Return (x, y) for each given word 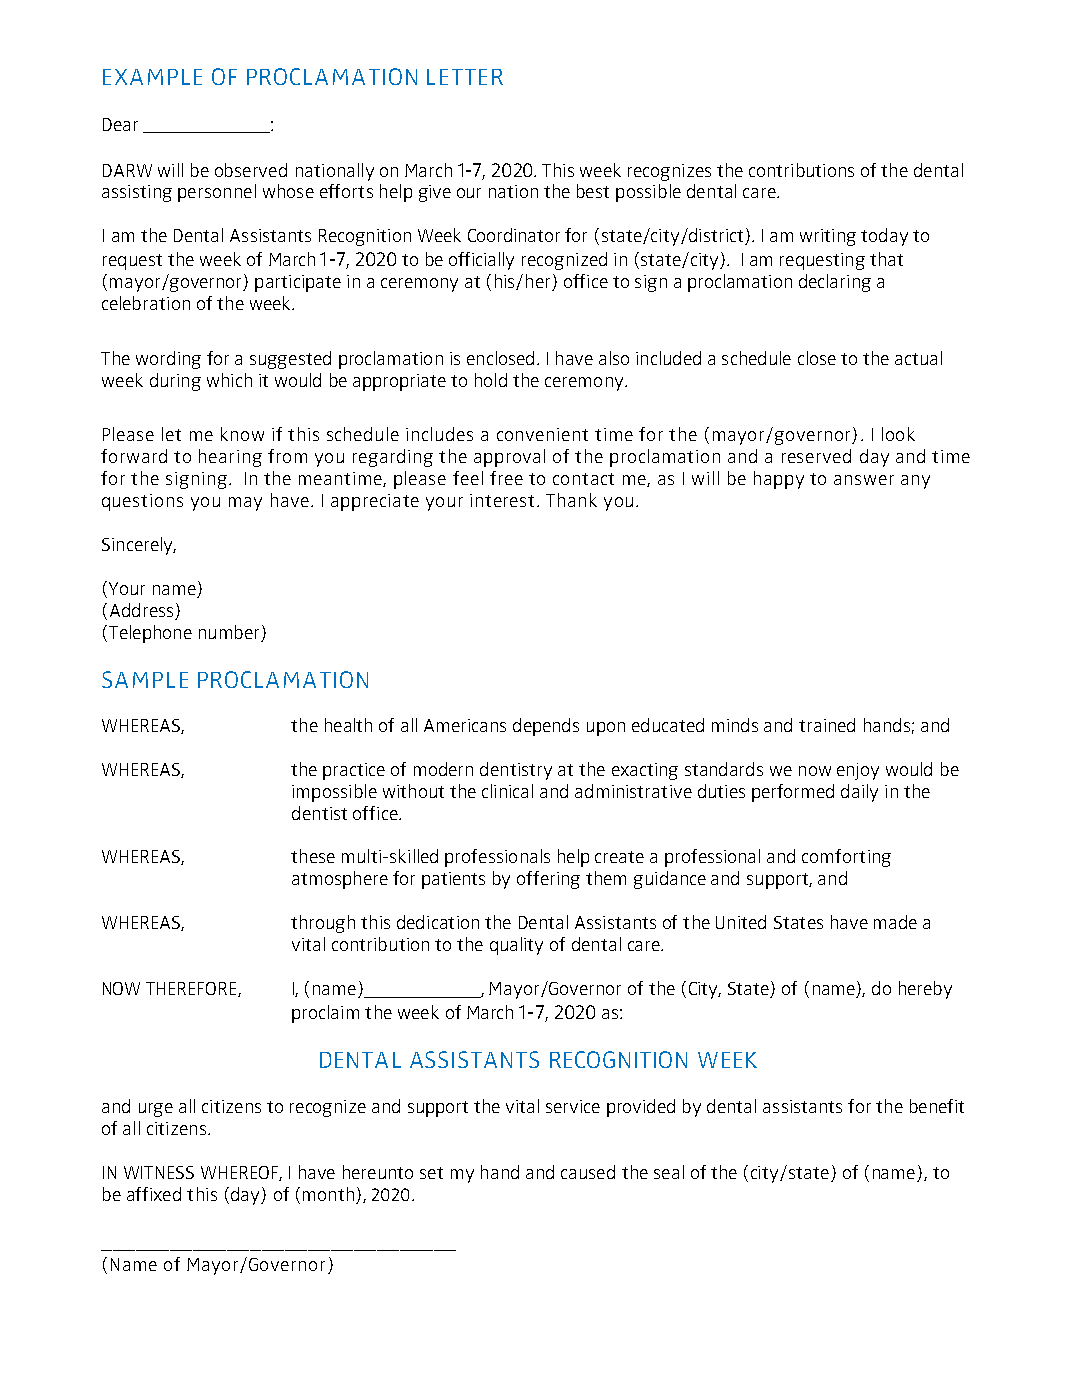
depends (546, 727)
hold (491, 380)
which (229, 380)
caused (588, 1172)
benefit (937, 1106)
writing (828, 237)
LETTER (465, 77)
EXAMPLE (152, 77)
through (323, 924)
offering (548, 880)
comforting (846, 858)
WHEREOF (240, 1173)
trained (827, 725)
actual (918, 358)
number (229, 632)
